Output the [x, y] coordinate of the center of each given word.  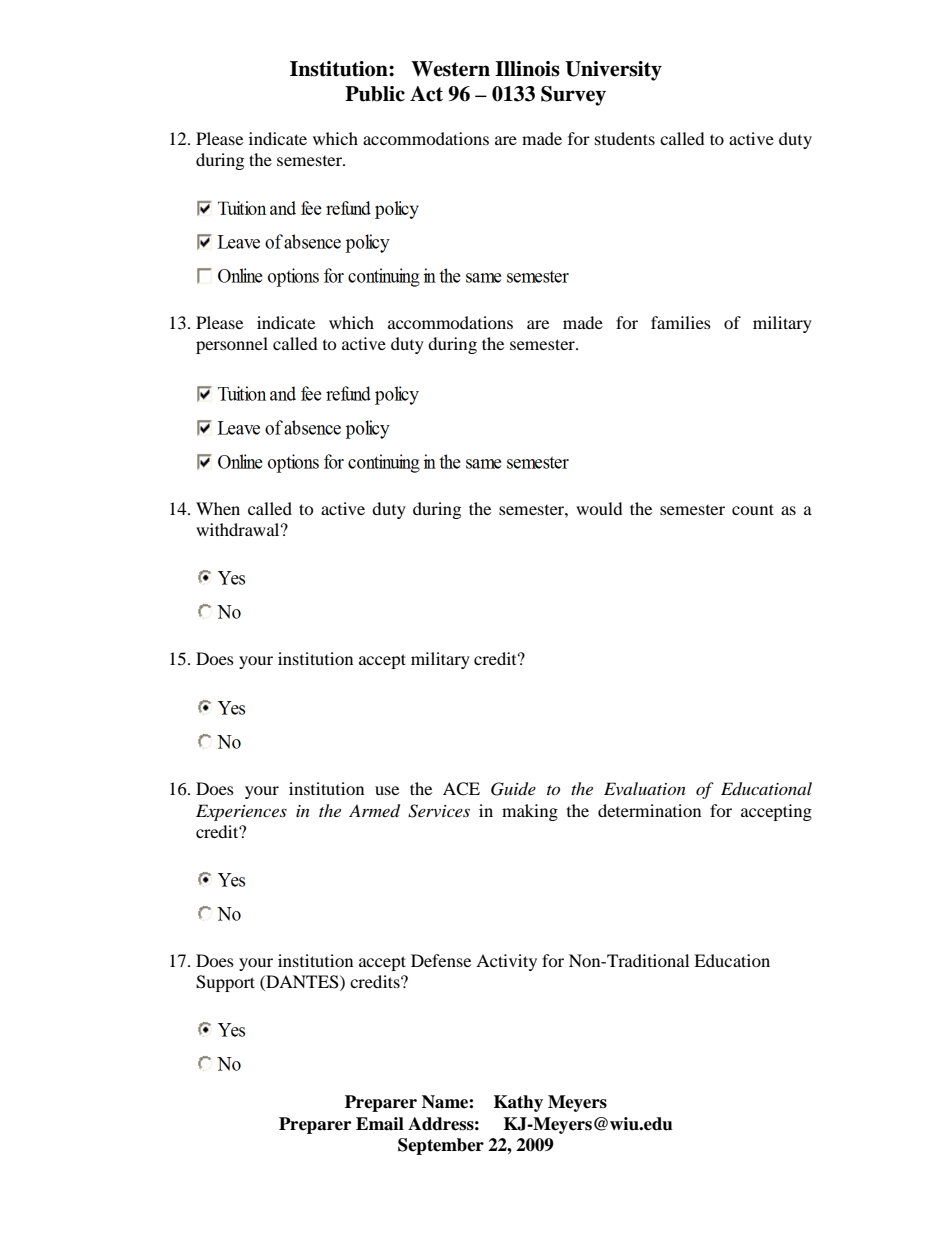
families [681, 322]
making [530, 812]
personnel [232, 345]
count [753, 509]
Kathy [518, 1103]
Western [450, 69]
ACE [461, 789]
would [599, 508]
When [218, 508]
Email [380, 1124]
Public [375, 94]
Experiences [241, 812]
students [625, 138]
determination [649, 810]
